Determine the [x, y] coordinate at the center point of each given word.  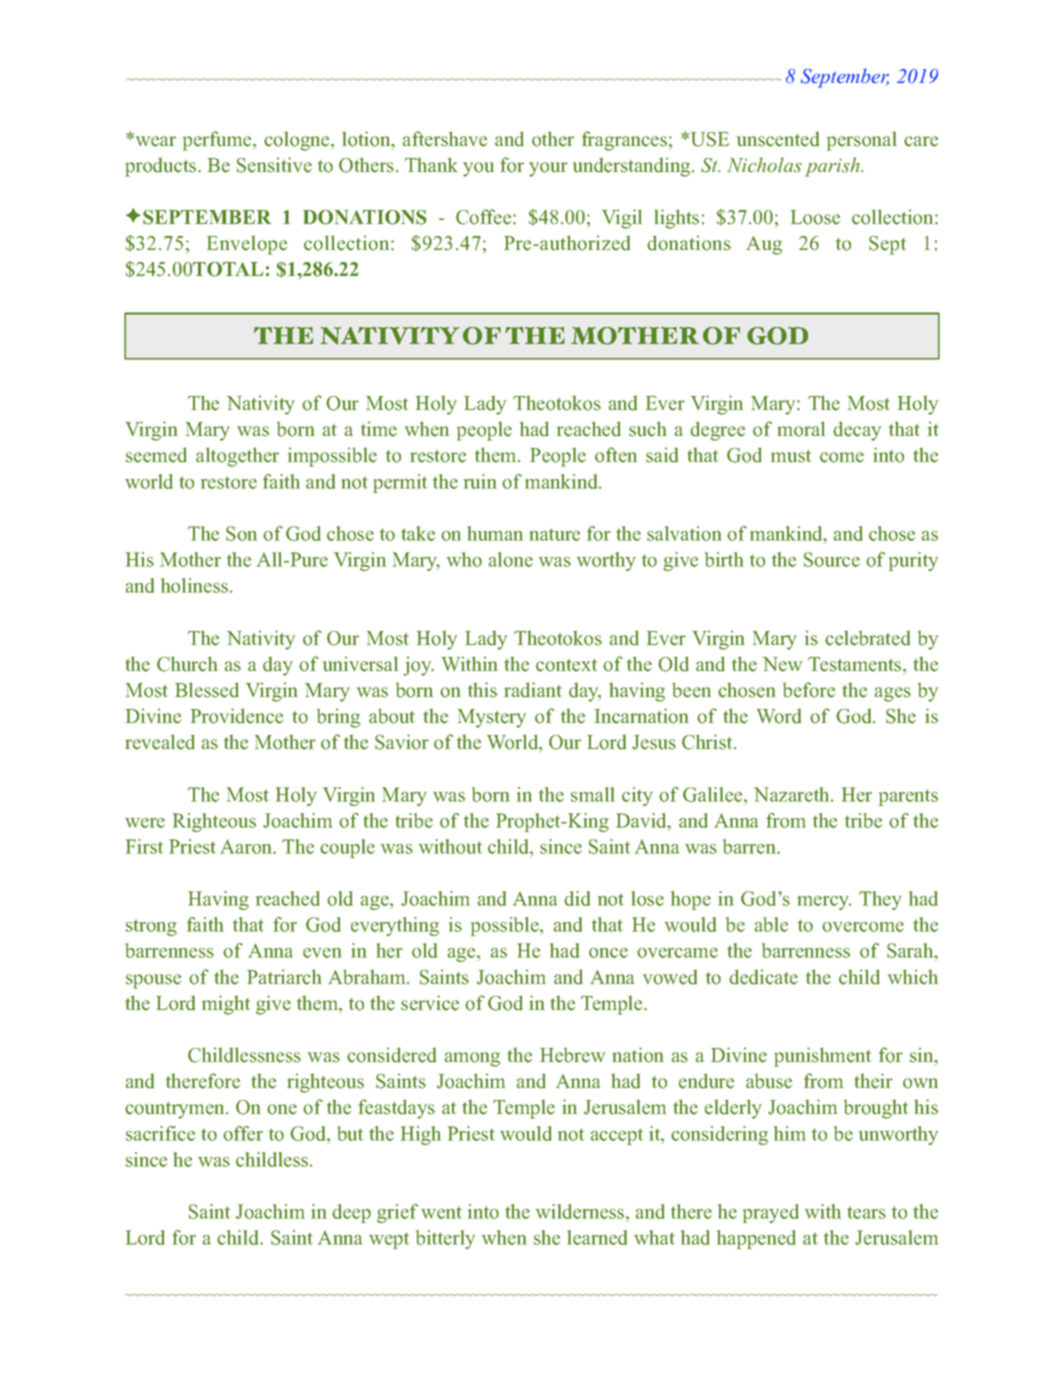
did [577, 898]
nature [554, 534]
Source [832, 559]
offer [243, 1133]
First [144, 846]
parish [833, 167]
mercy [824, 903]
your [548, 169]
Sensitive [274, 165]
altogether [237, 457]
